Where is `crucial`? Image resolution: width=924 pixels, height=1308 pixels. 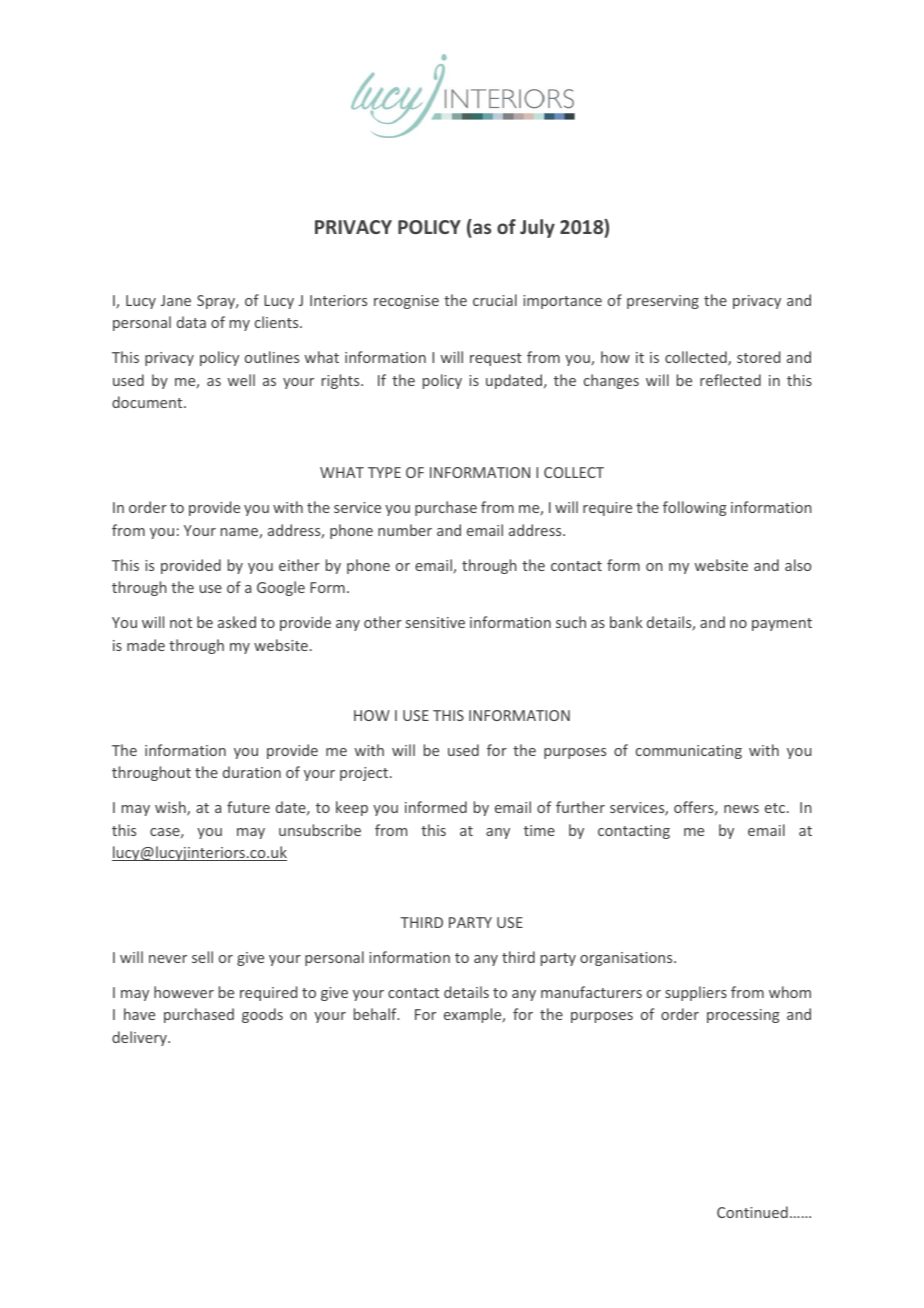 crucial is located at coordinates (495, 300).
